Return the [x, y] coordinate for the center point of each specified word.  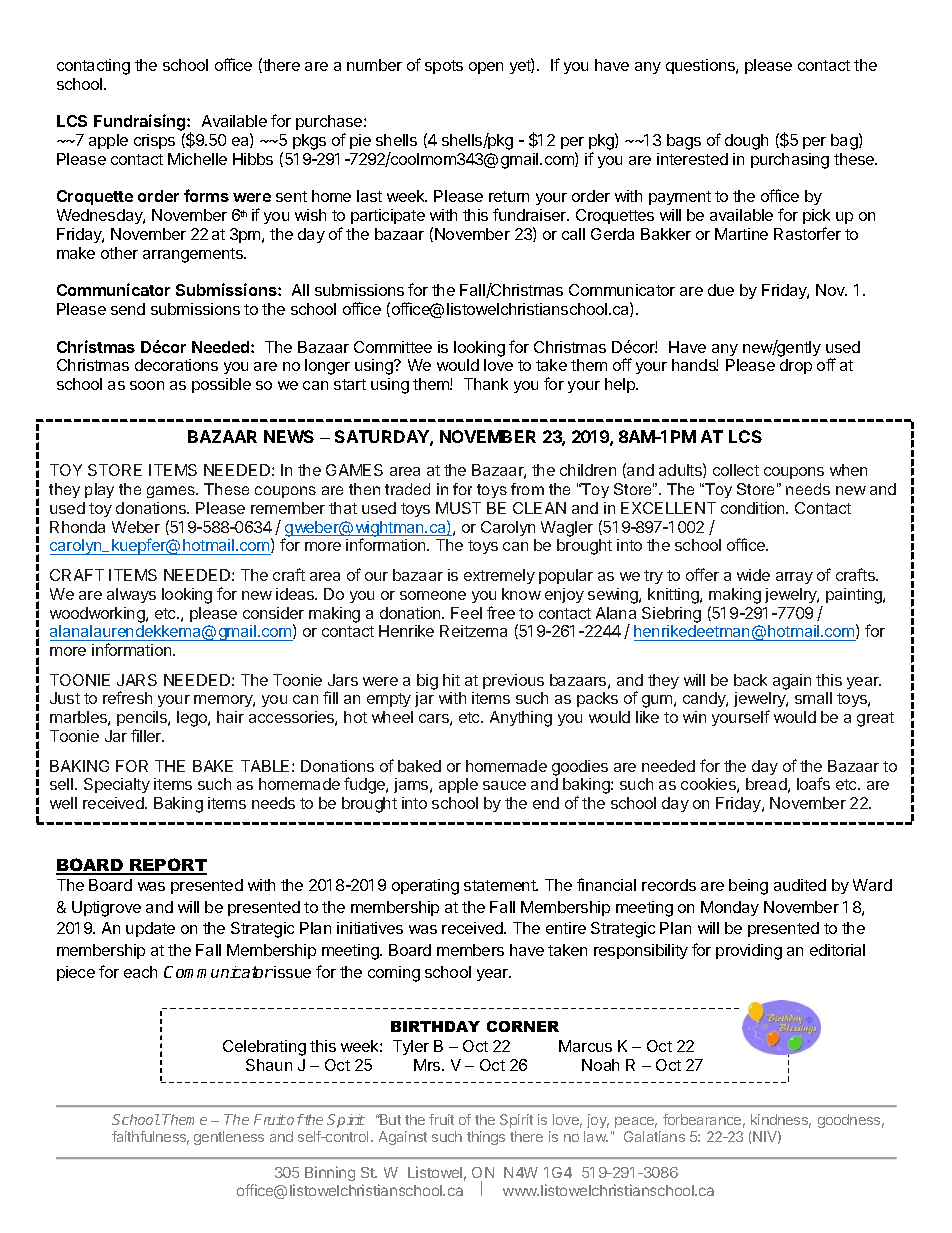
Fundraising [141, 124]
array [794, 578]
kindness [781, 1121]
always [131, 595]
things [486, 1138]
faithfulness [150, 1138]
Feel [466, 613]
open [486, 68]
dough [746, 142]
